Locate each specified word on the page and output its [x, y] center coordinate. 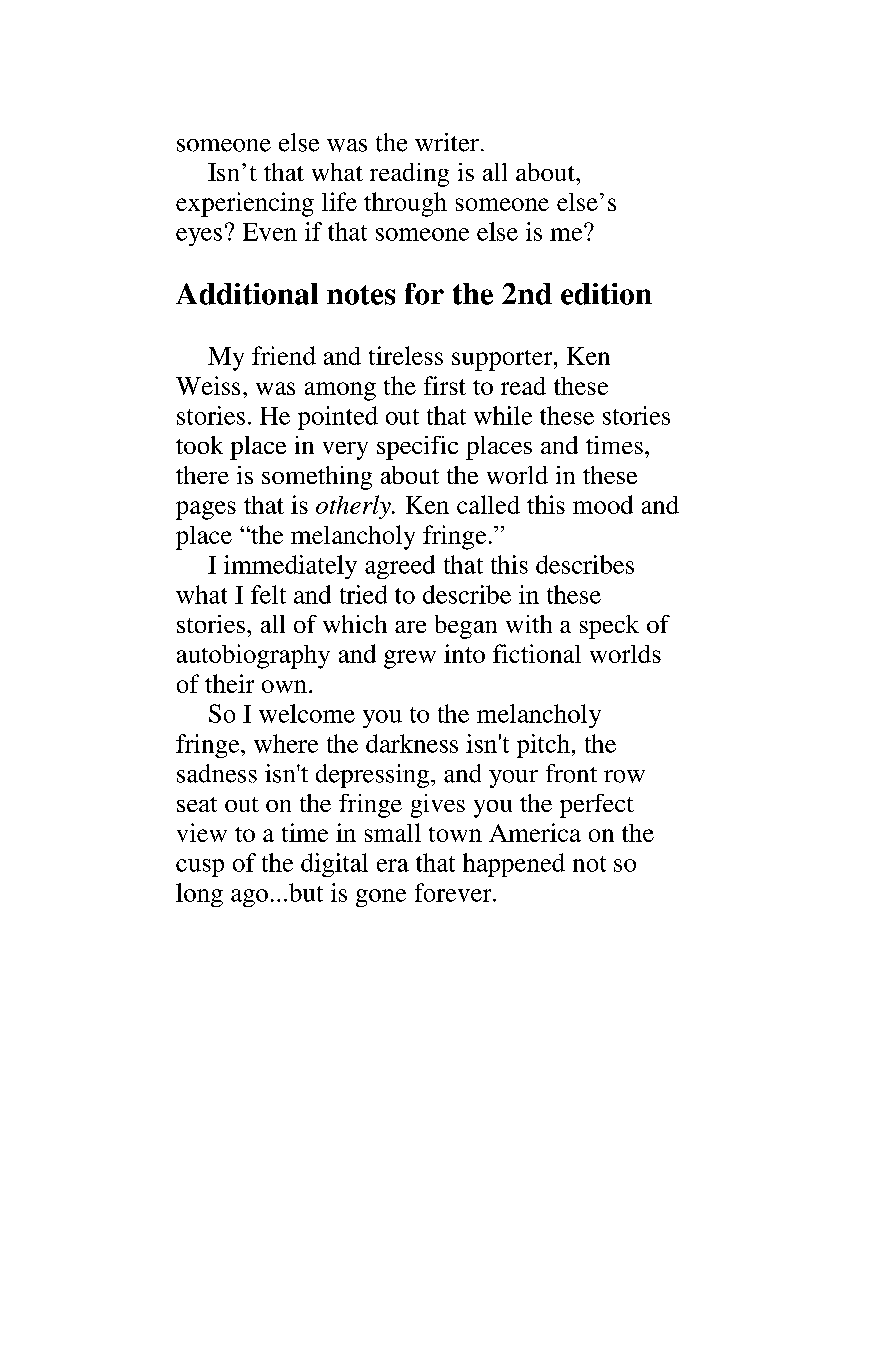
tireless [406, 355]
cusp [200, 868]
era [393, 865]
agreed [400, 567]
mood [603, 504]
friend [284, 355]
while [503, 415]
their [229, 683]
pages [206, 510]
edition [606, 294]
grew [410, 659]
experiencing [245, 204]
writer [447, 142]
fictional [537, 653]
